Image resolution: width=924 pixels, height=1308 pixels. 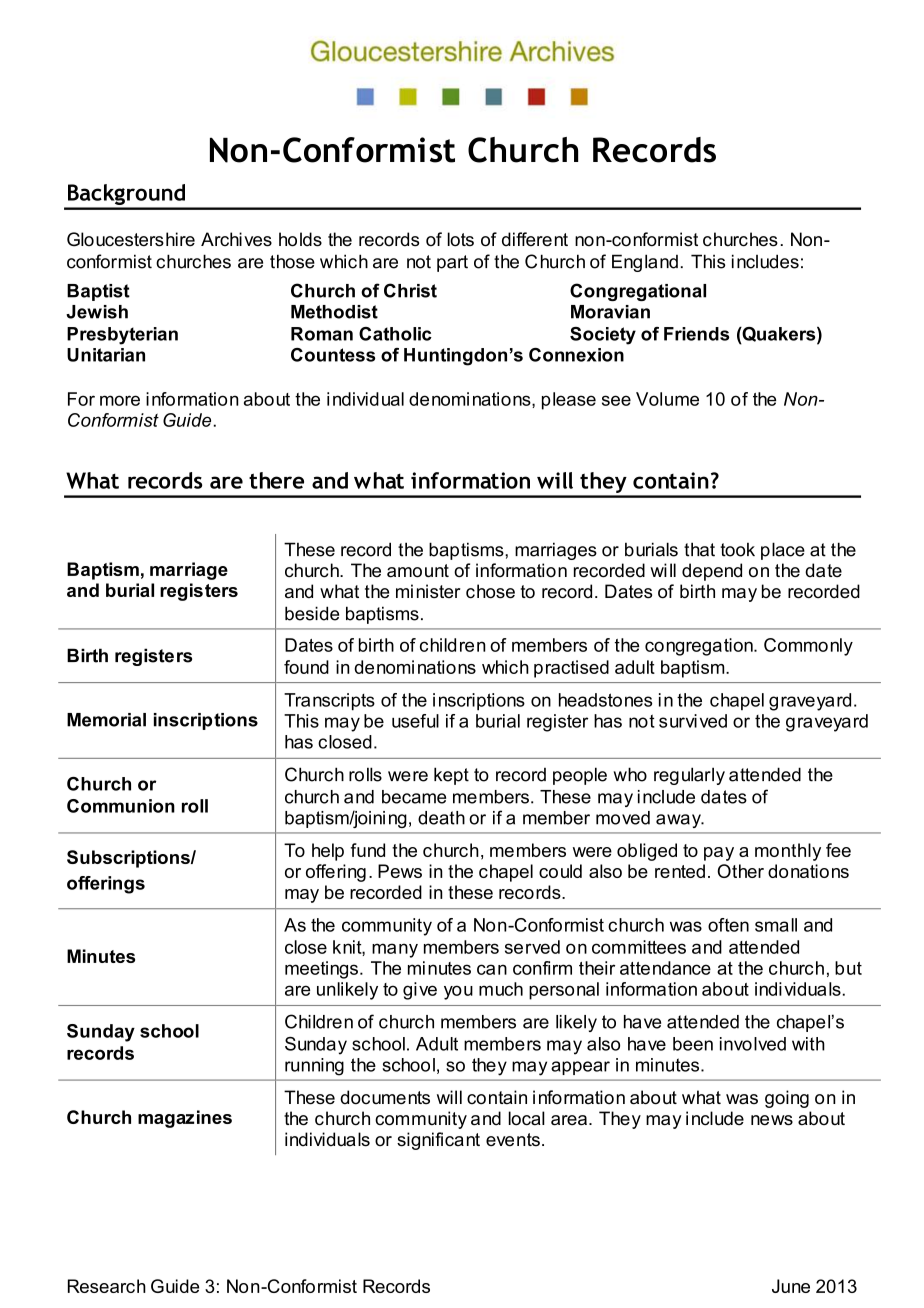 What do you see at coordinates (121, 806) in the image?
I see `Communion` at bounding box center [121, 806].
